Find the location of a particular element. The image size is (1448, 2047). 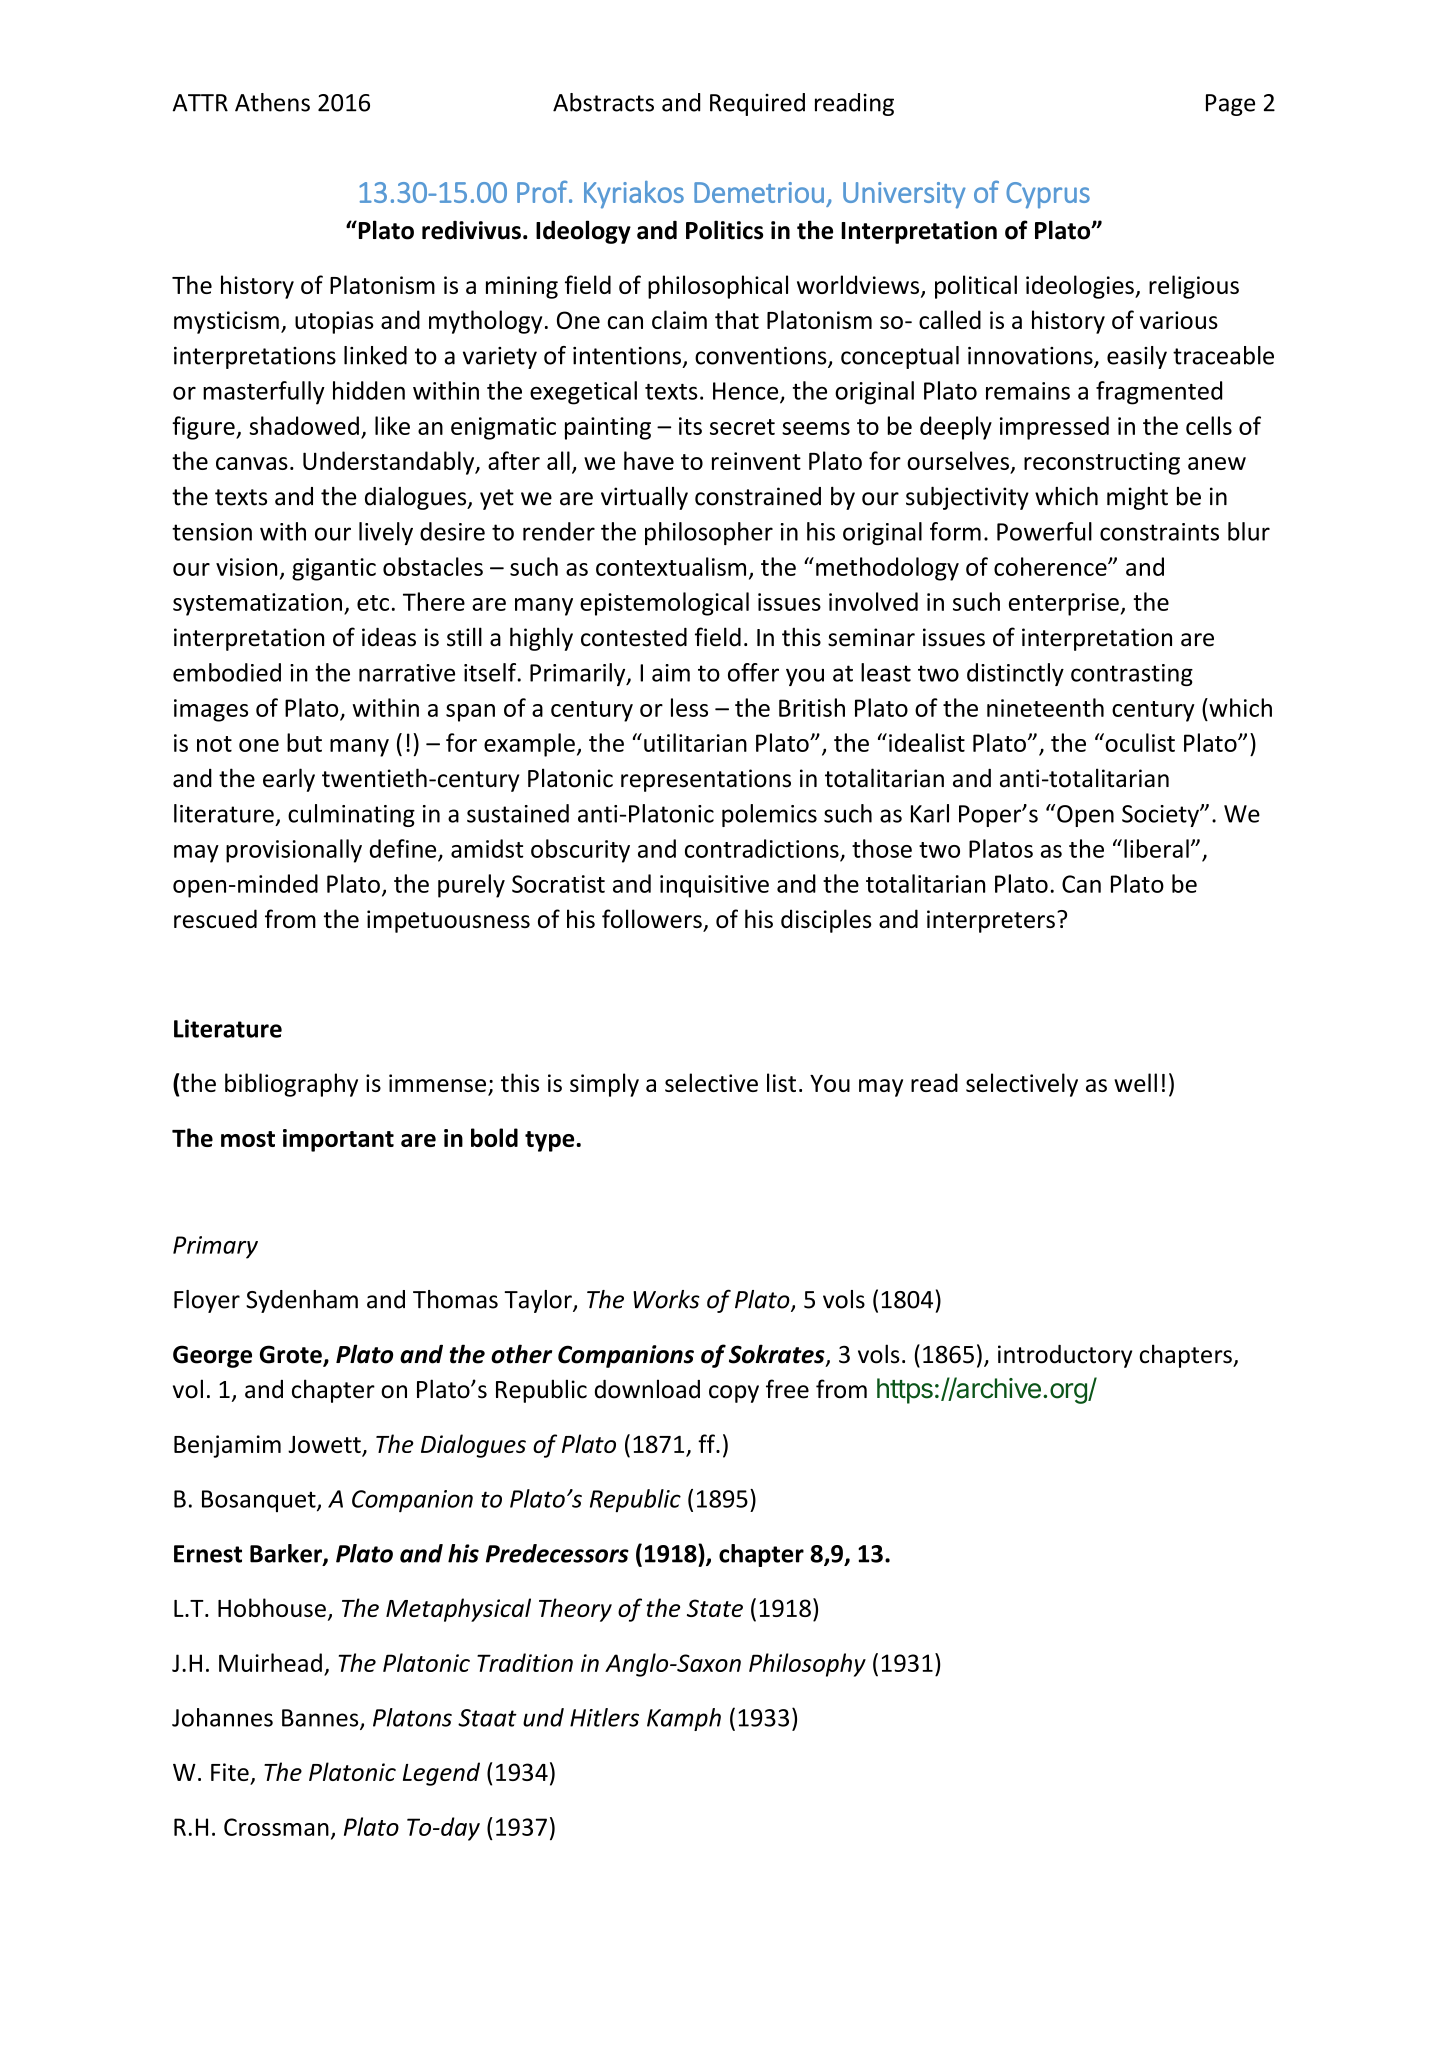

liberal is located at coordinates (1156, 848).
